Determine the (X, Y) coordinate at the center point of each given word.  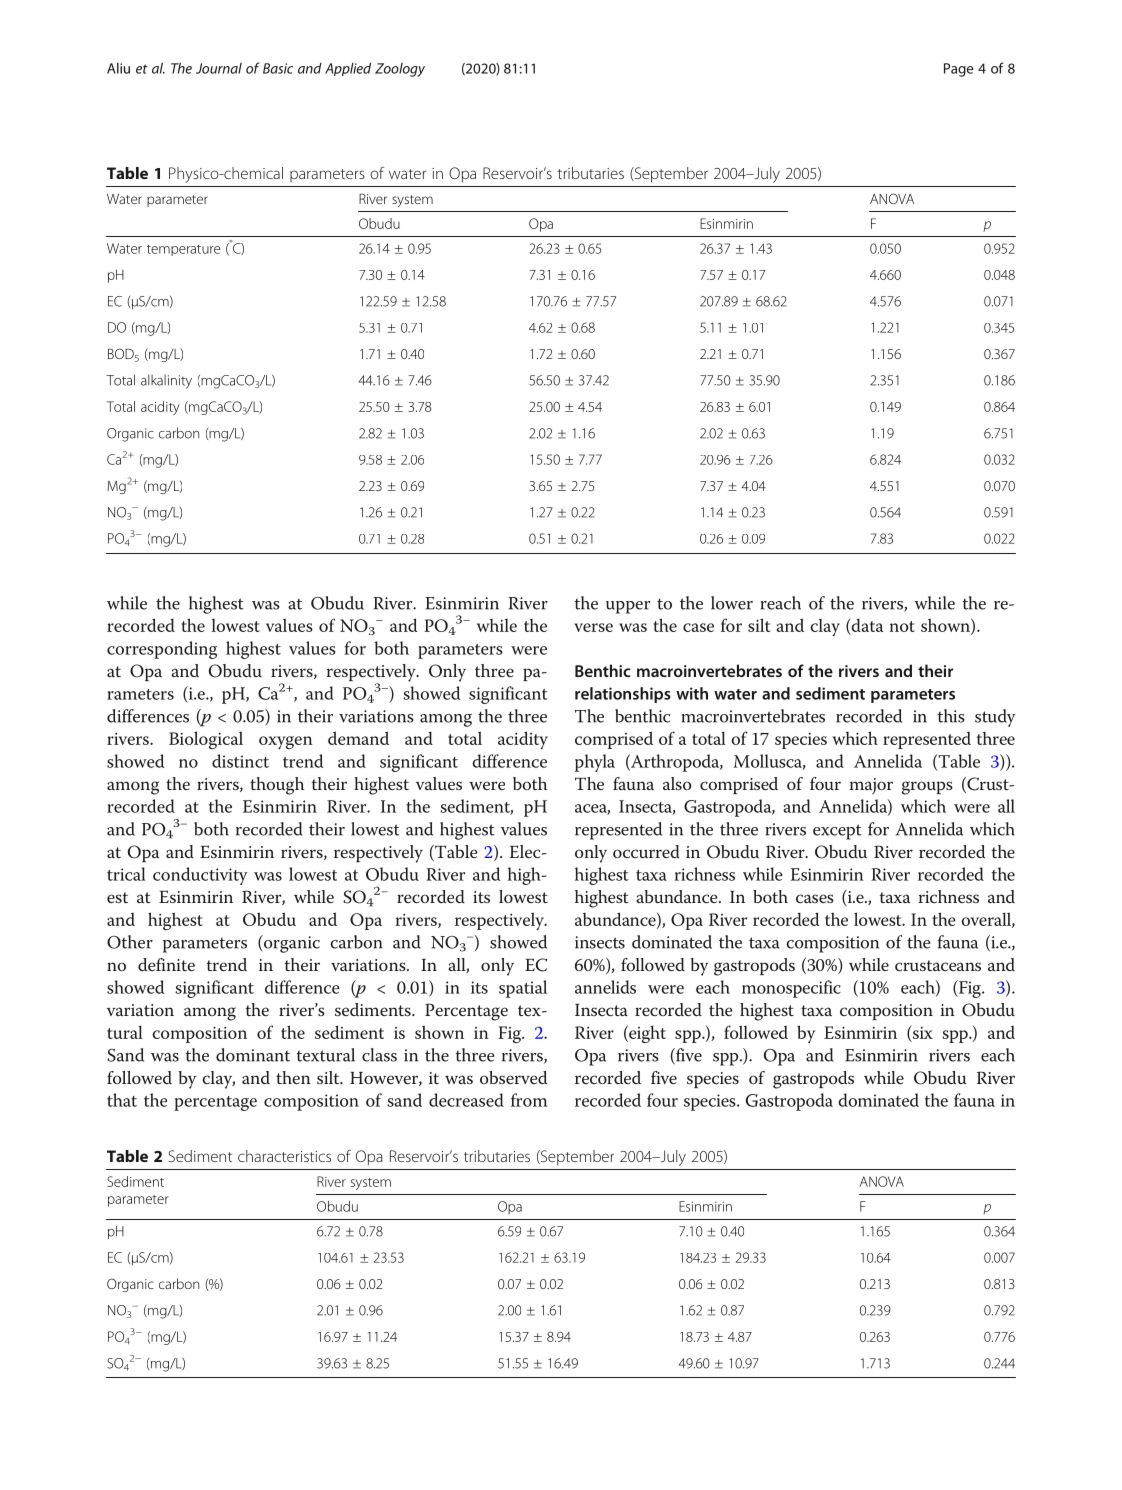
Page (959, 70)
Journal (219, 68)
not (902, 626)
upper (628, 607)
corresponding (162, 650)
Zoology (400, 70)
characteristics (284, 1156)
